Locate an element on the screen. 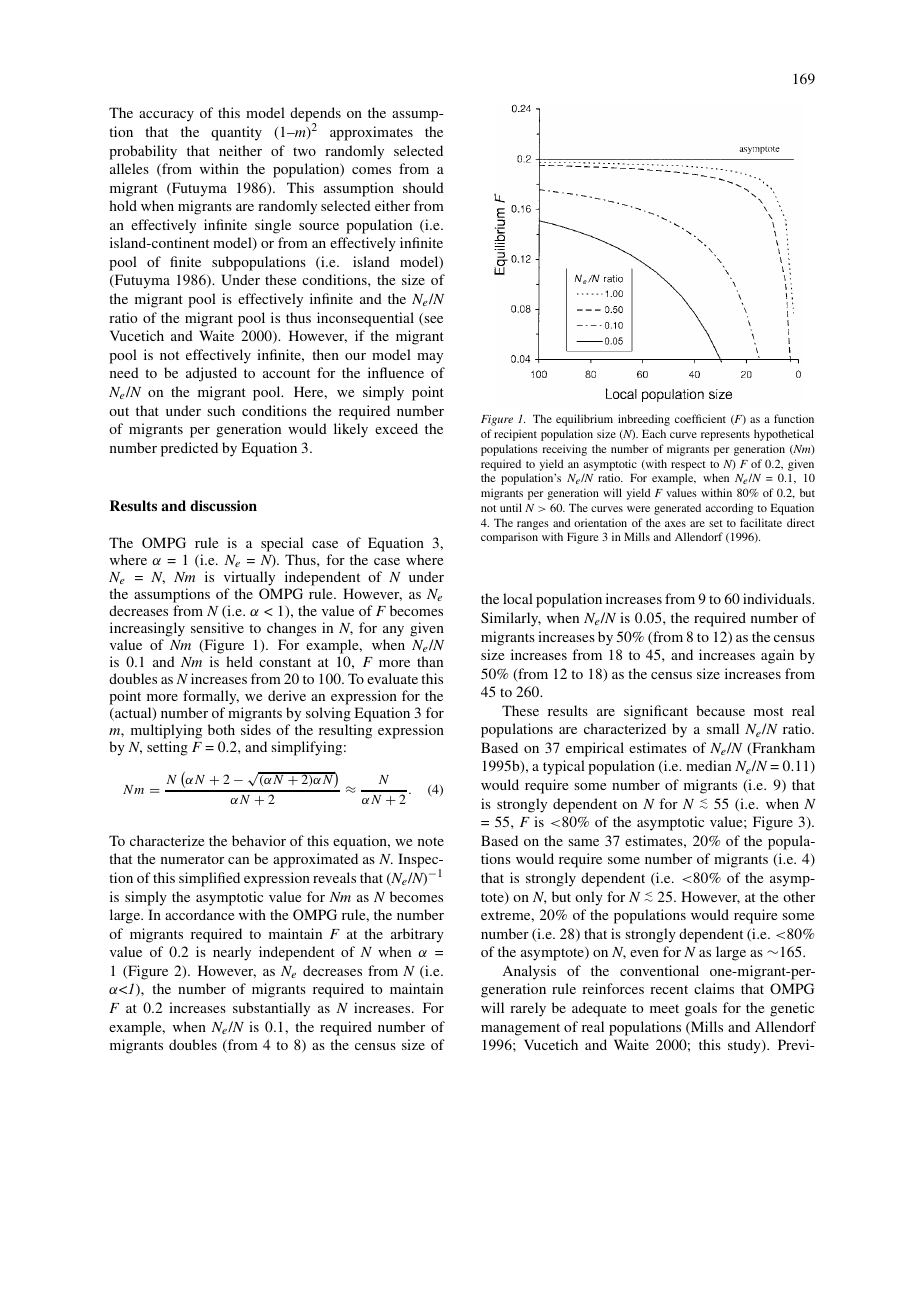 The height and width of the screenshot is (1308, 924). virtually is located at coordinates (249, 578).
